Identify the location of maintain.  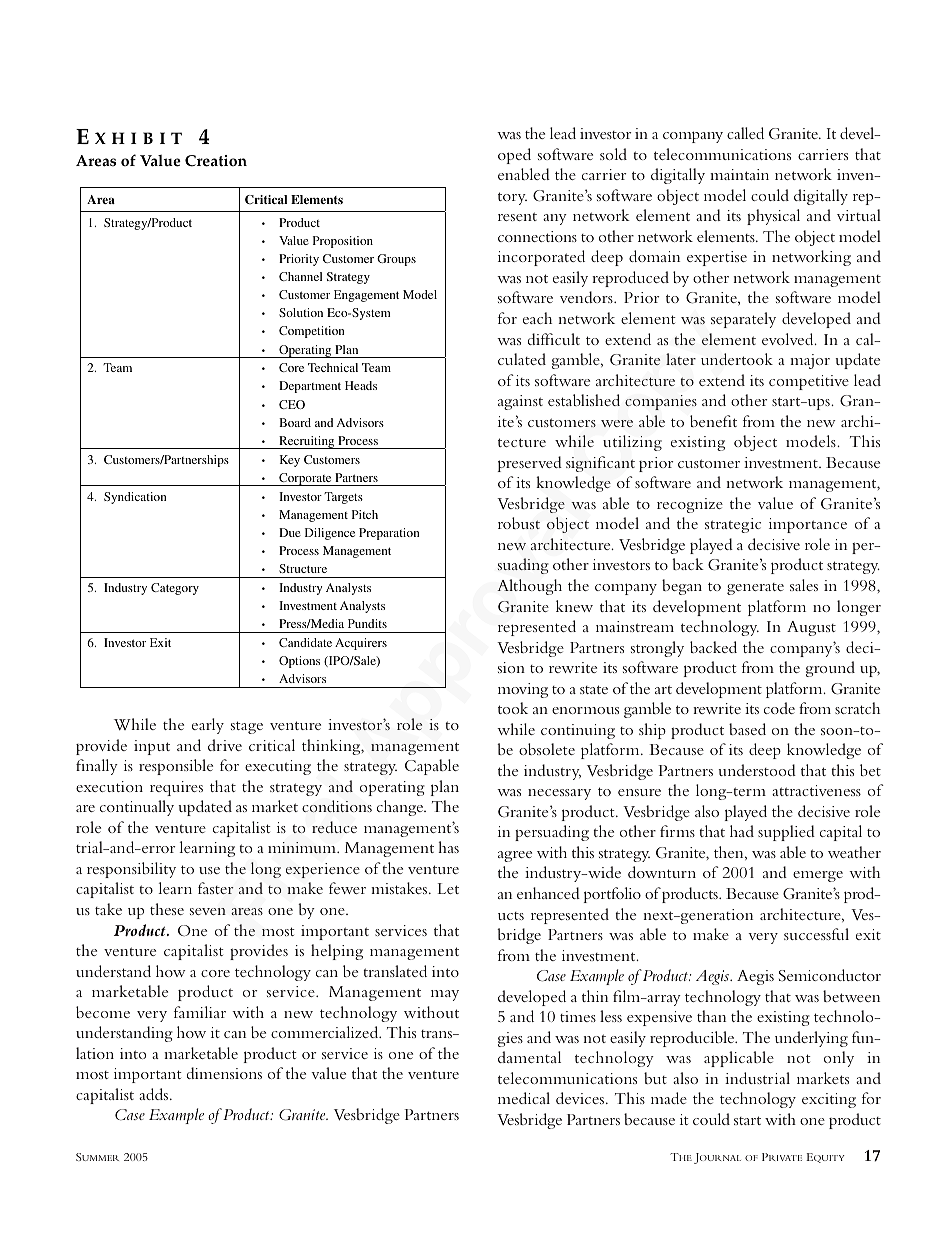
(739, 174).
